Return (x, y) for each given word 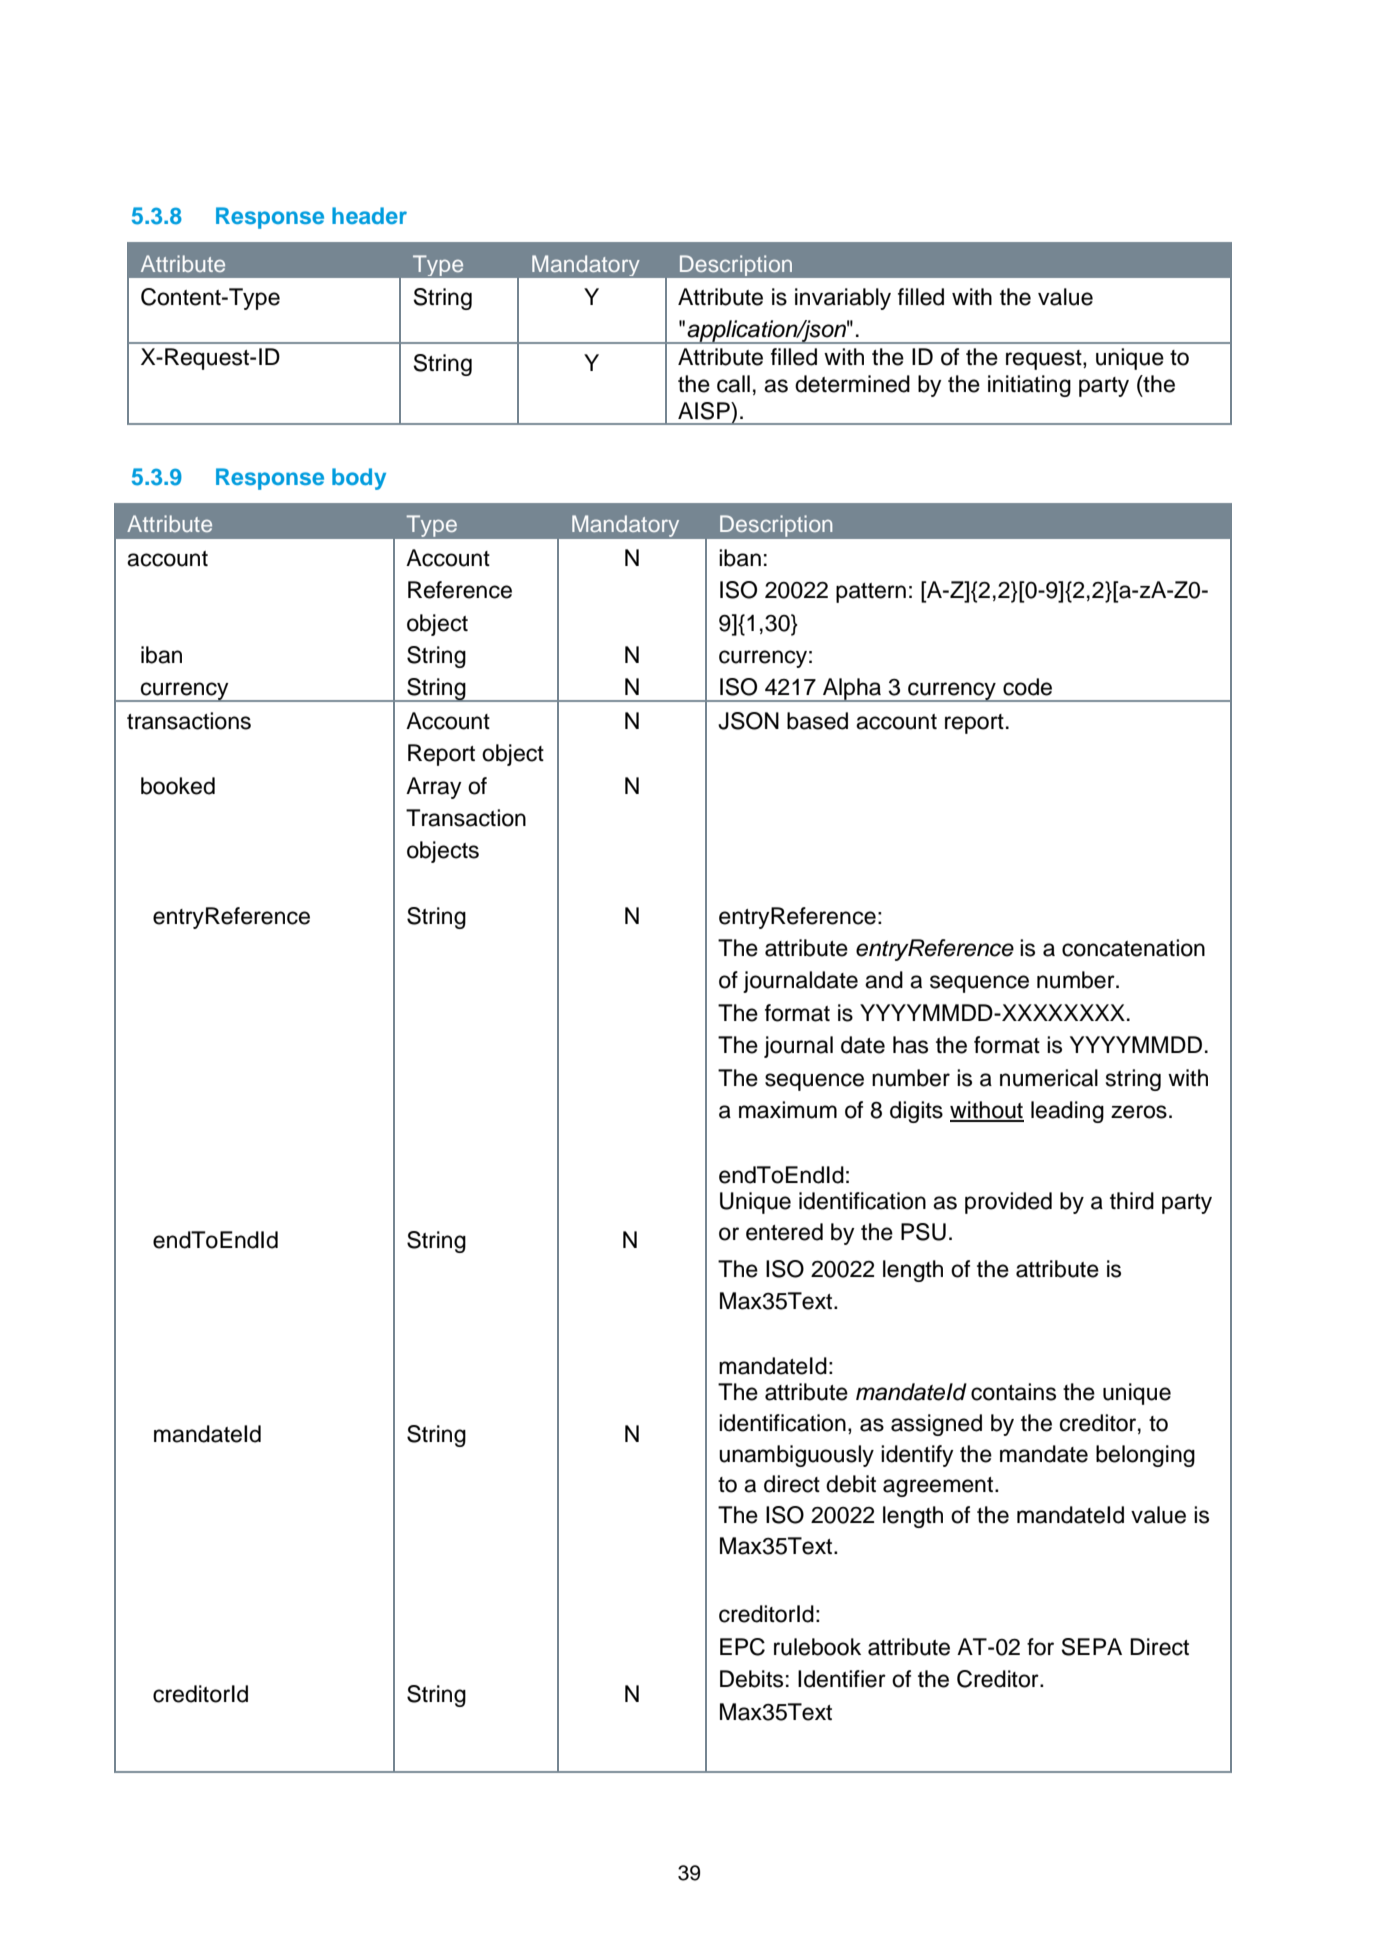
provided (1008, 1203)
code (1027, 687)
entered (784, 1232)
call (733, 384)
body (359, 479)
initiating (1029, 386)
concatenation (1133, 948)
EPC (742, 1647)
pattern (871, 593)
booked (178, 786)
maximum (788, 1110)
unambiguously (796, 1456)
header (369, 215)
